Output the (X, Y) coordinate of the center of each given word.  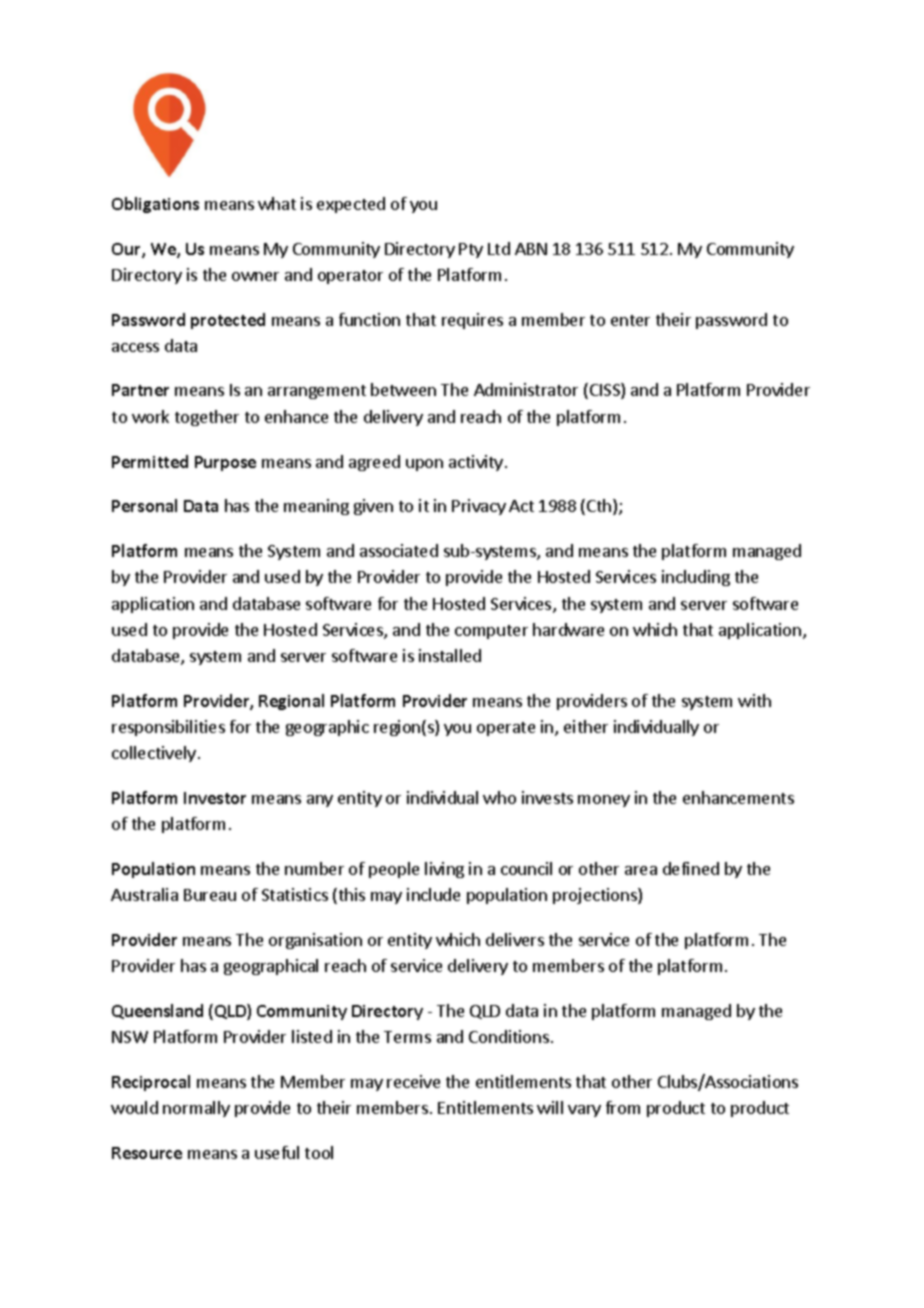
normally (196, 1109)
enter (630, 320)
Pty (471, 250)
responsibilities (168, 728)
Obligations (155, 205)
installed (450, 655)
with (754, 700)
